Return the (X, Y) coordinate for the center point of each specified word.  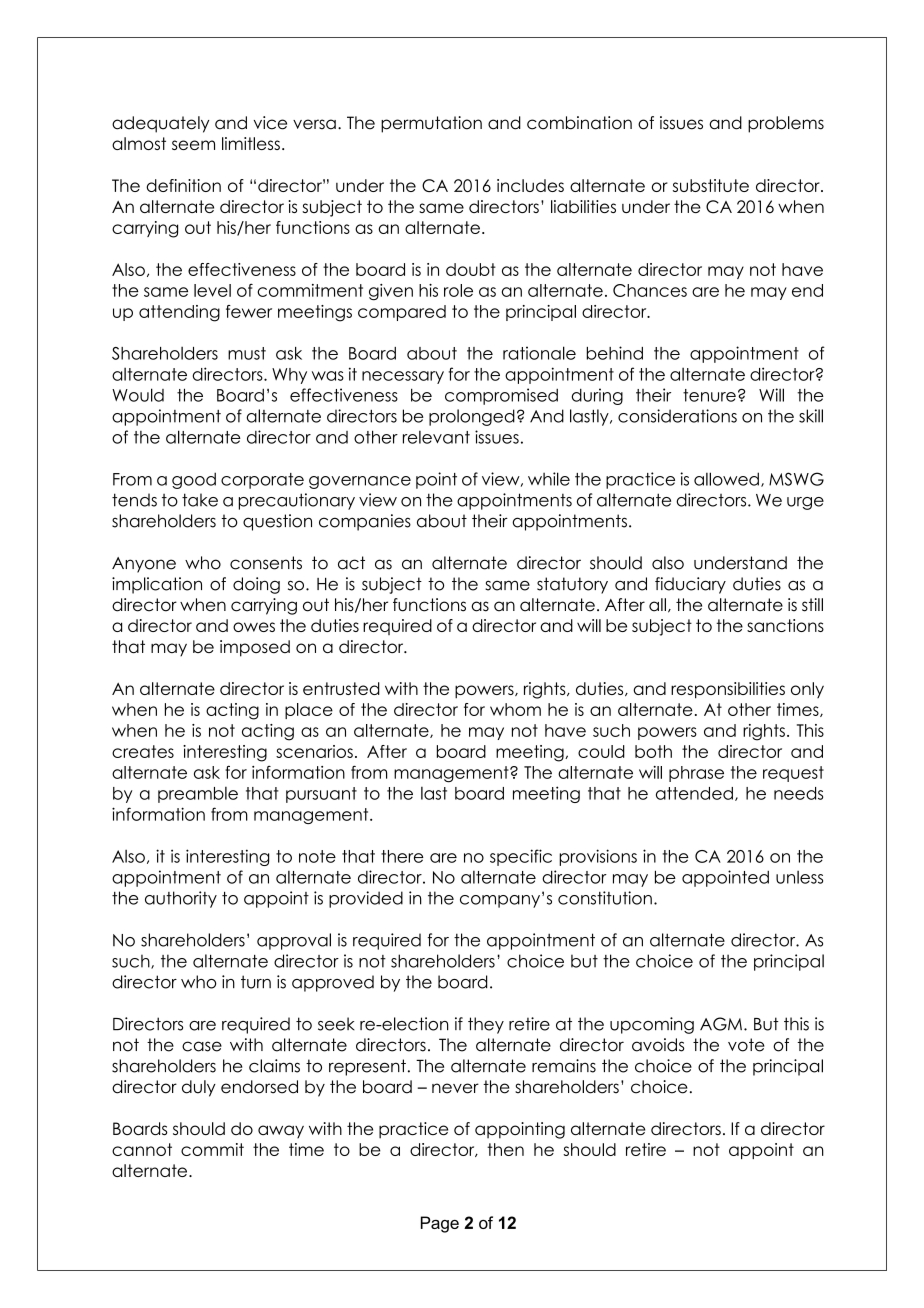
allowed (726, 479)
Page (440, 1224)
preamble (198, 795)
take (200, 500)
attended (694, 793)
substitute (711, 185)
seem (193, 145)
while (549, 479)
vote (746, 1045)
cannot (142, 1149)
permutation (431, 124)
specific (521, 857)
